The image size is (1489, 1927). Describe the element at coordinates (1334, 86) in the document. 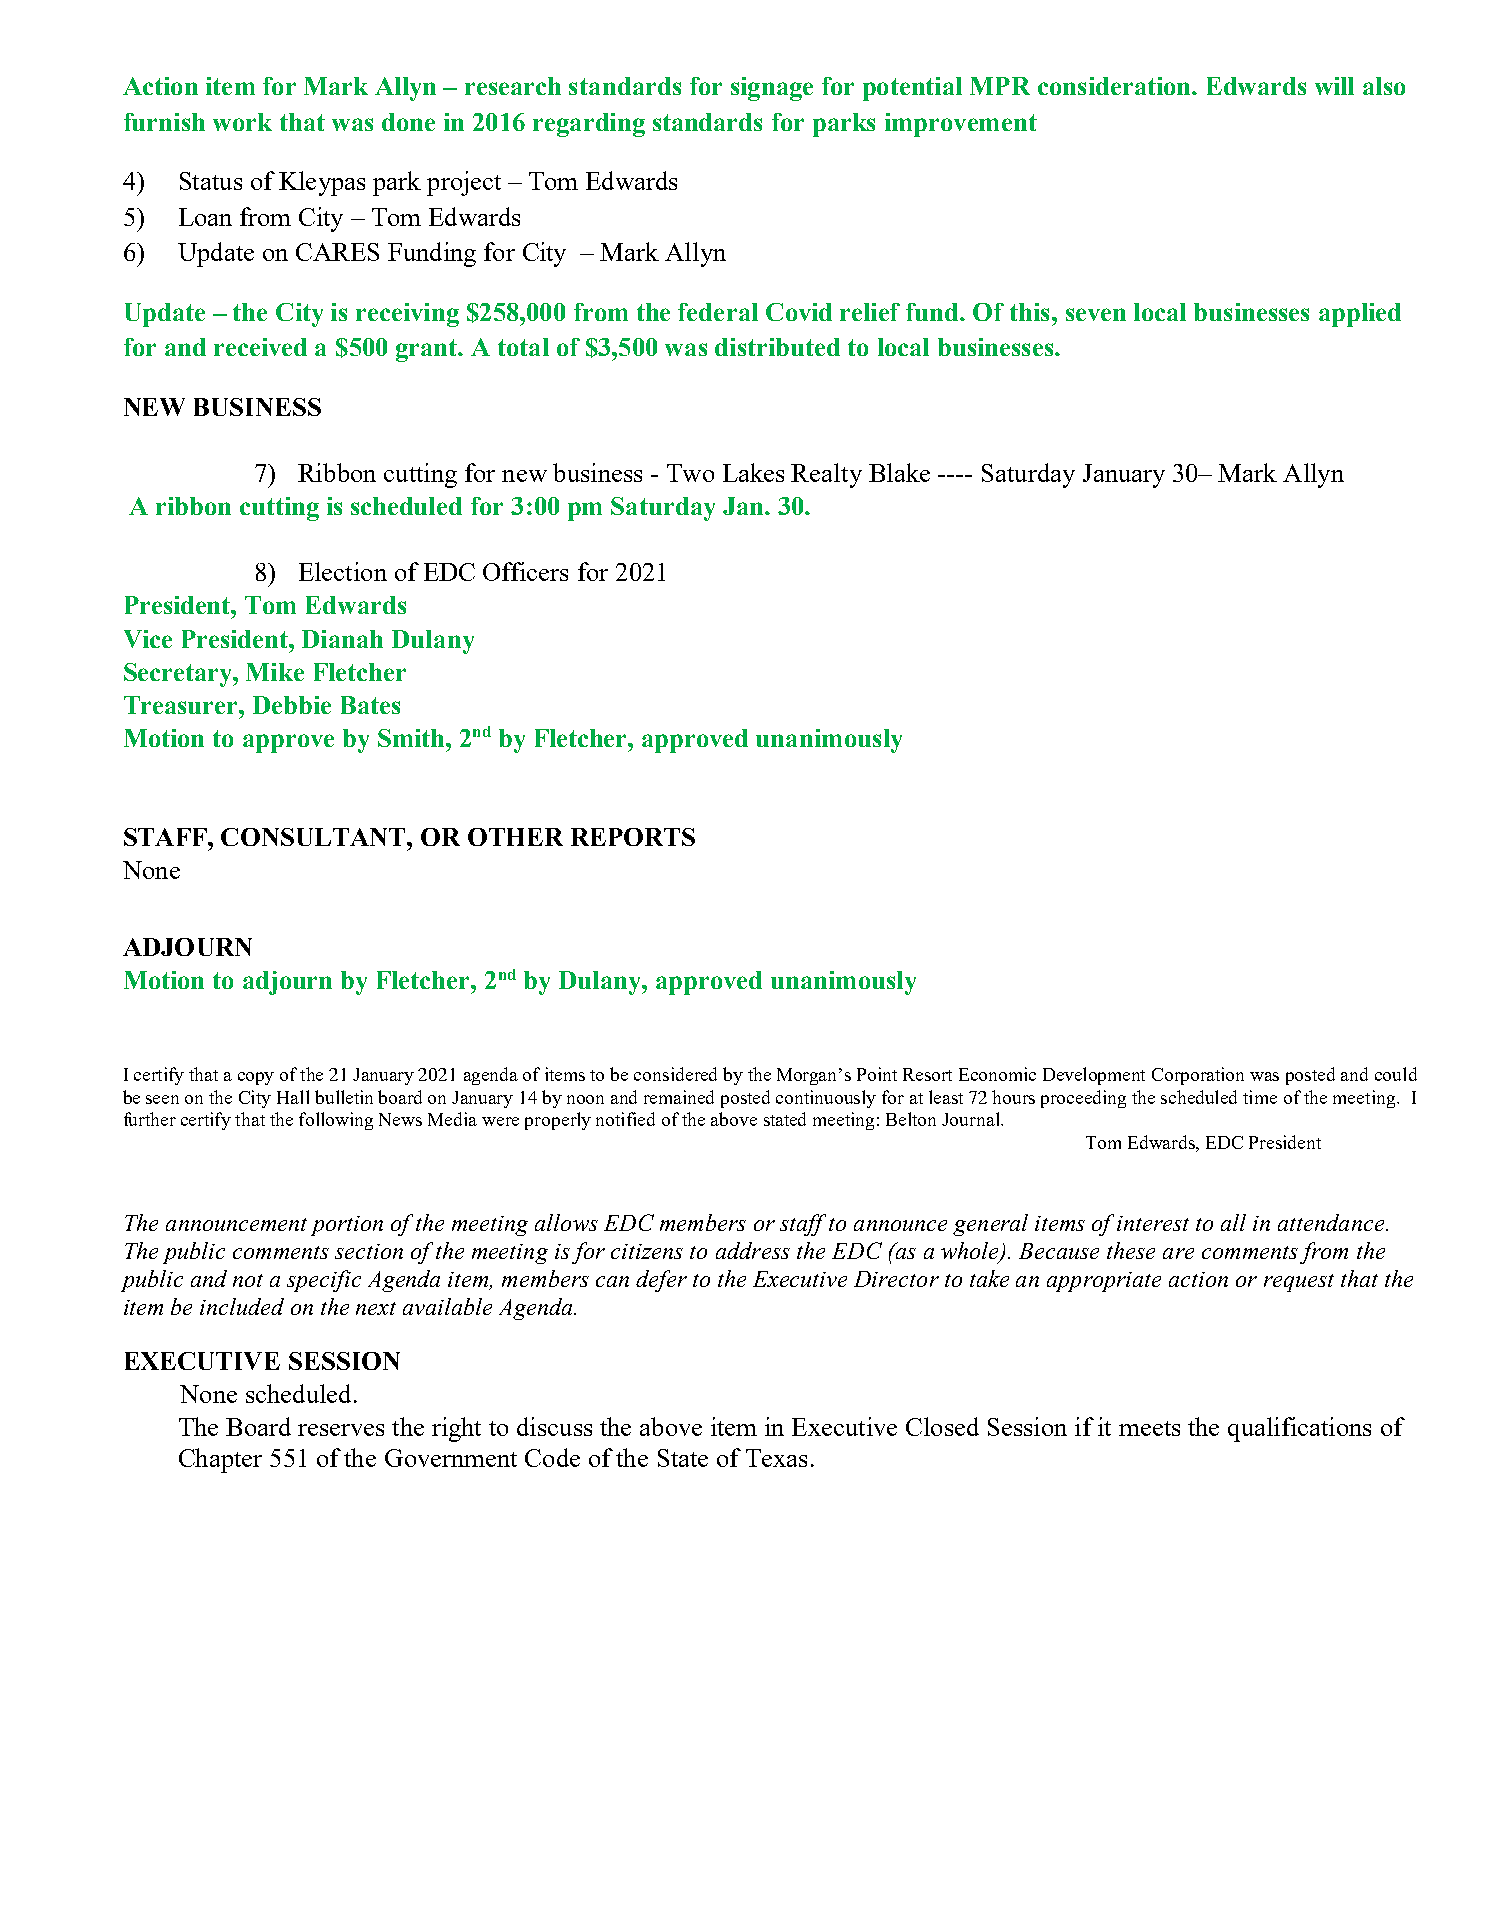

I see `will` at that location.
